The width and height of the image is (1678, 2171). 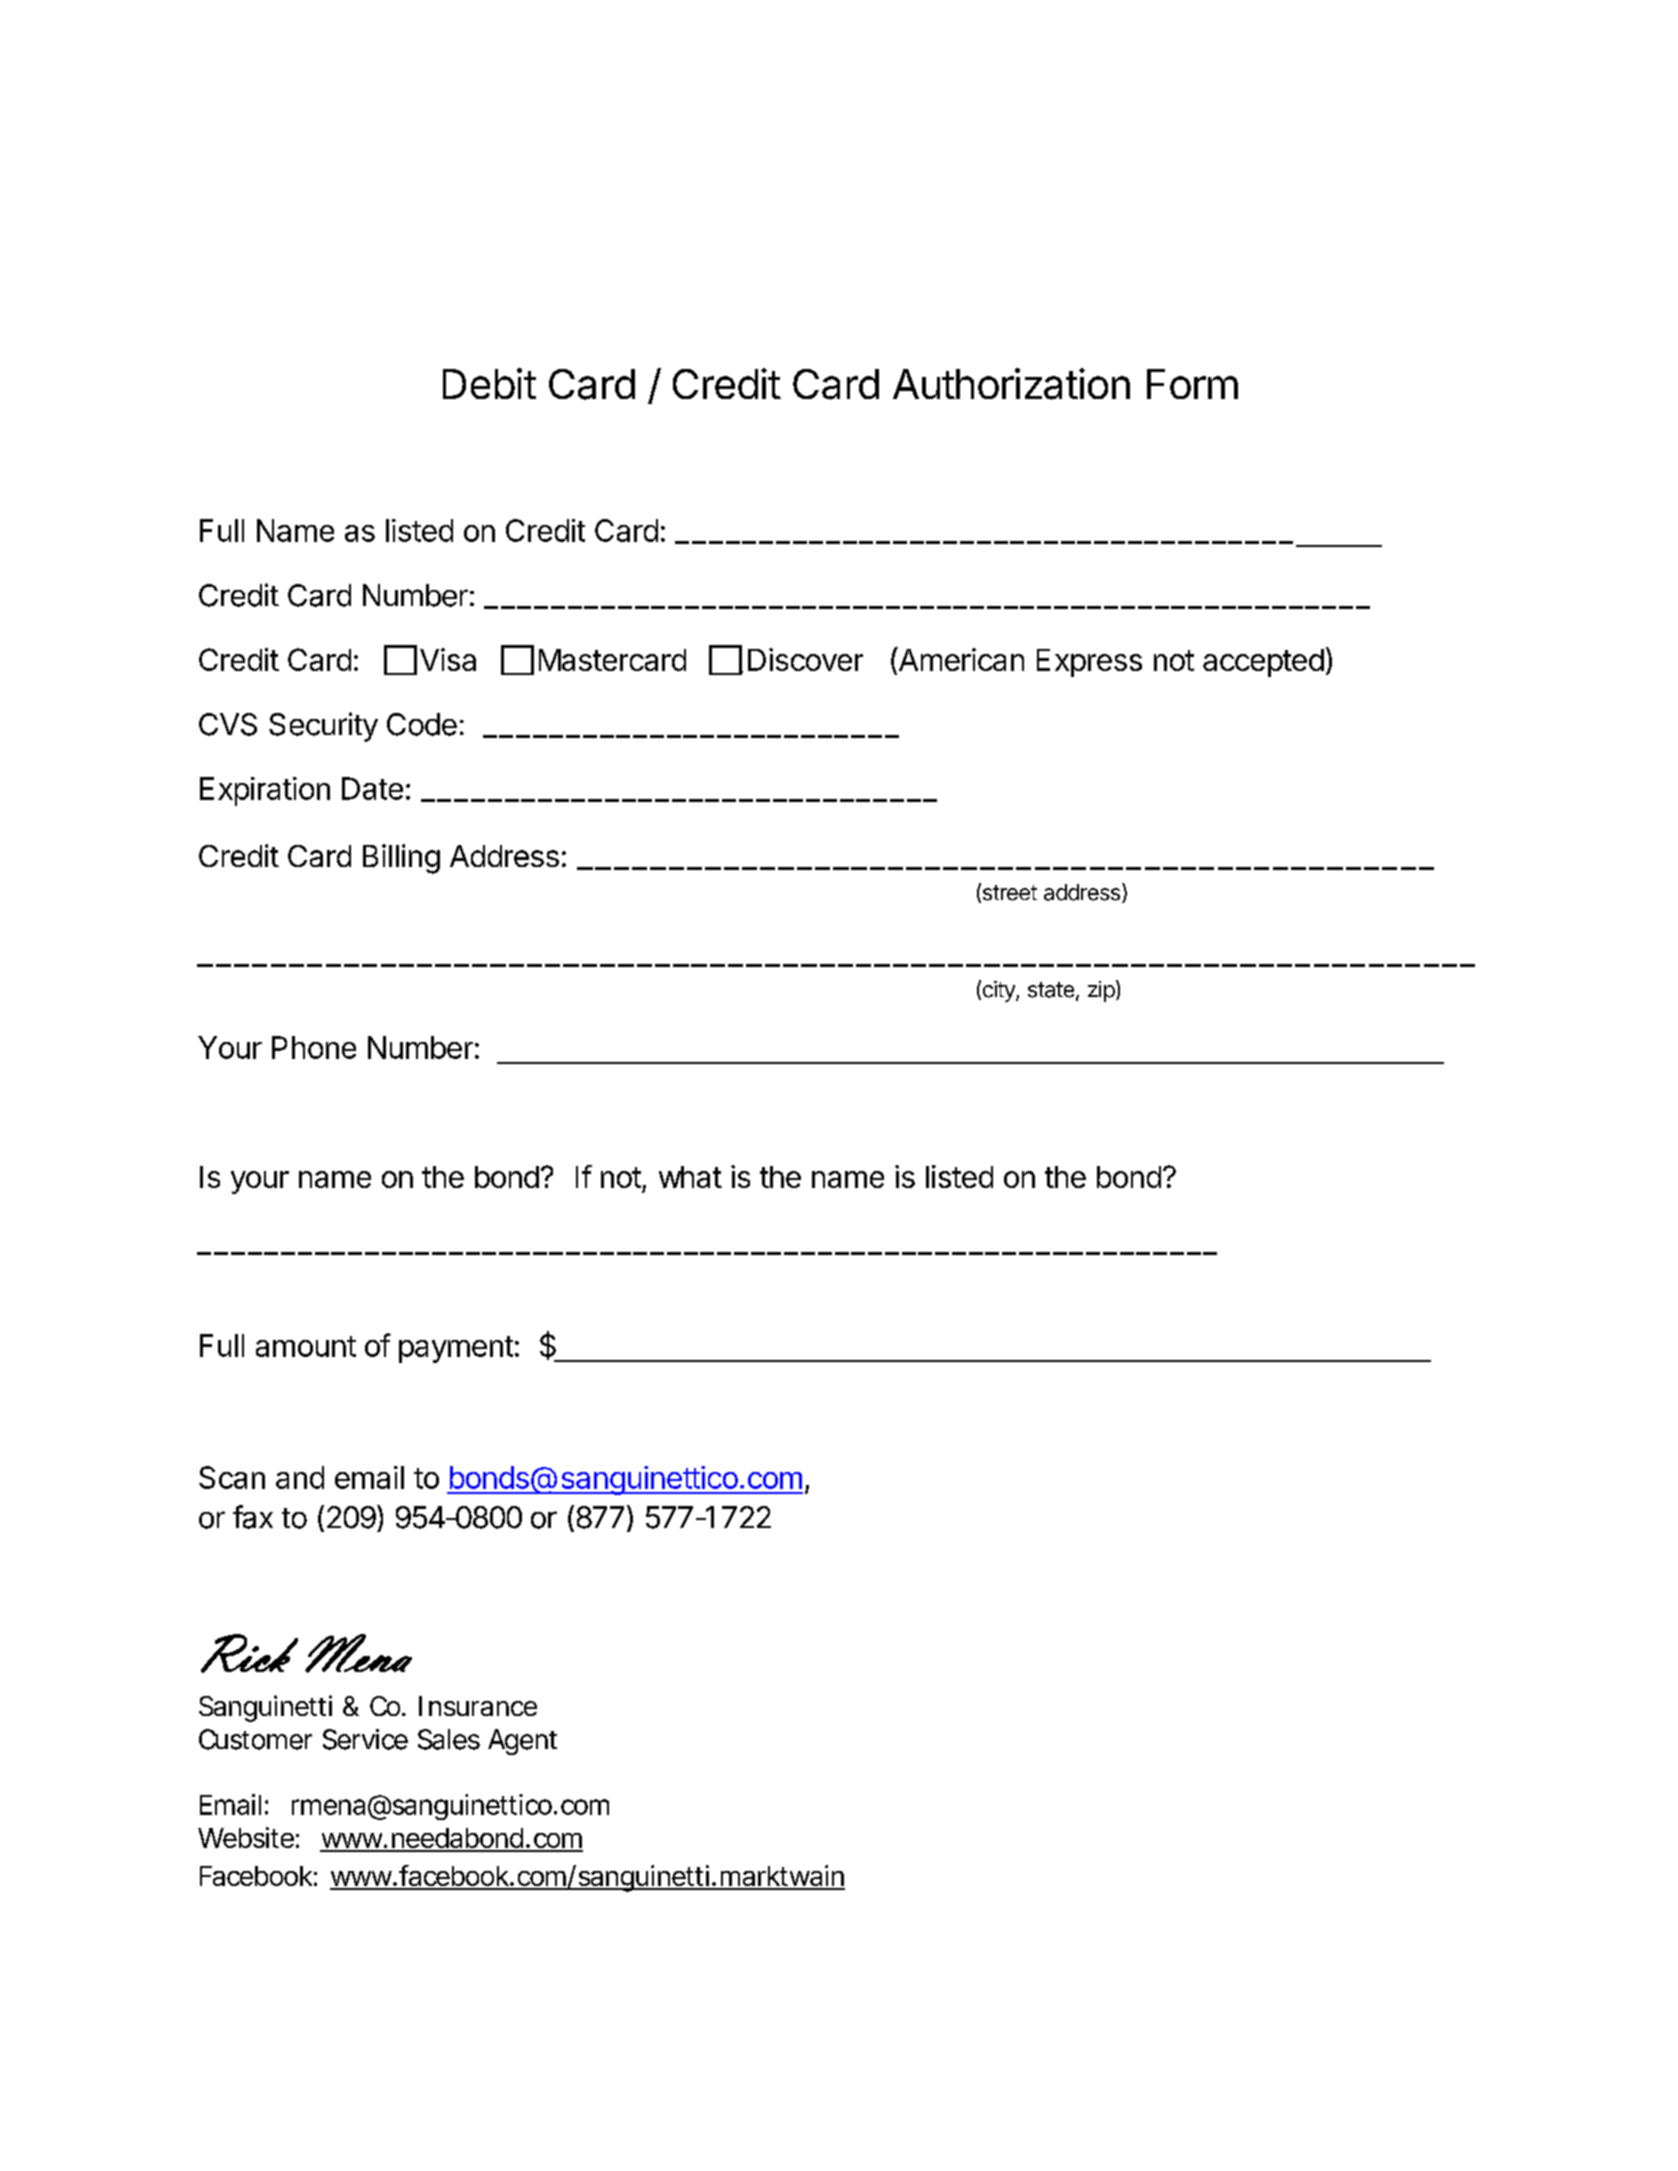 What do you see at coordinates (1101, 991) in the image?
I see `zip` at bounding box center [1101, 991].
